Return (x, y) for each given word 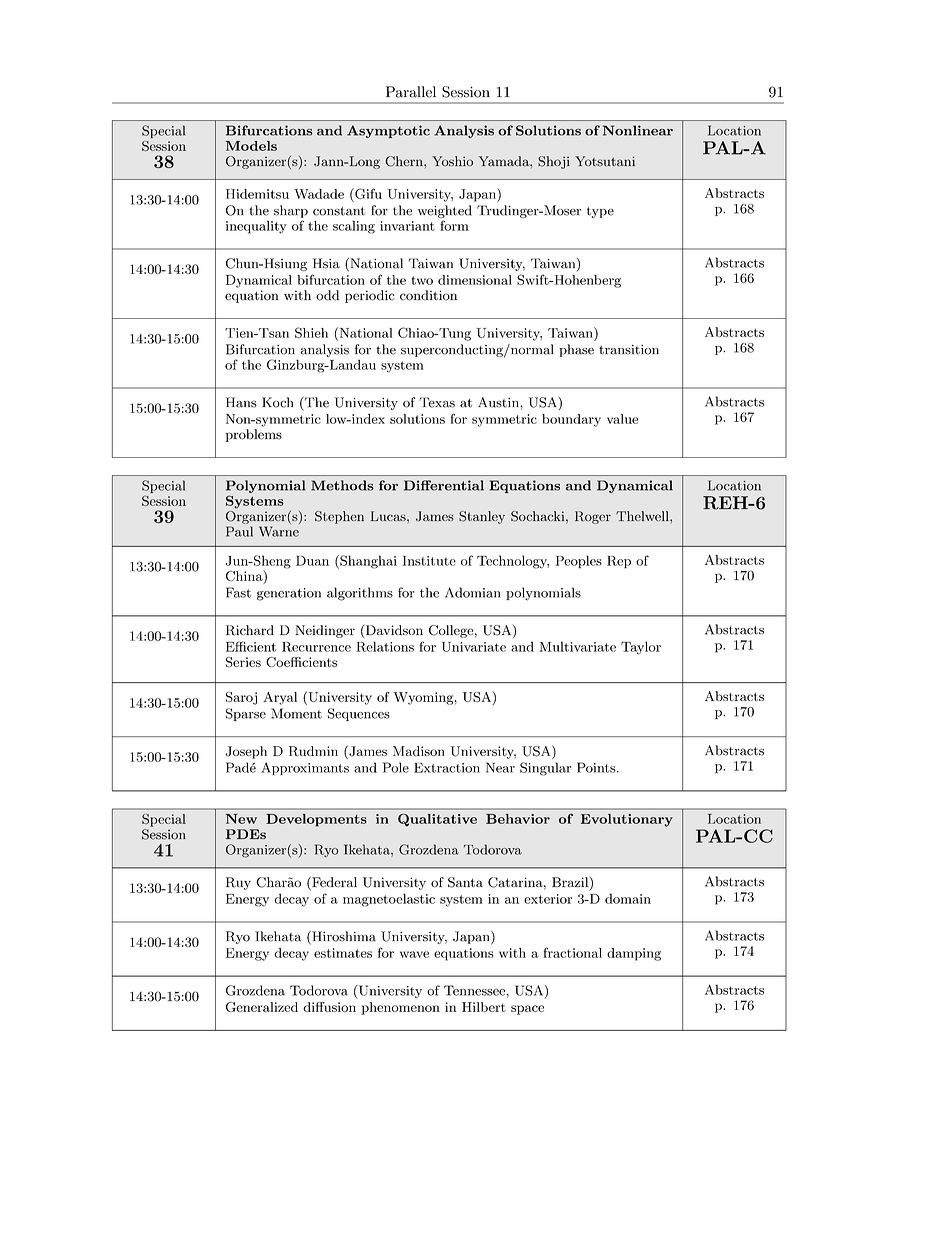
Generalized (262, 1007)
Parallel (411, 92)
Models (251, 146)
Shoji (554, 162)
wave (414, 954)
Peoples (578, 561)
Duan (312, 561)
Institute (429, 561)
